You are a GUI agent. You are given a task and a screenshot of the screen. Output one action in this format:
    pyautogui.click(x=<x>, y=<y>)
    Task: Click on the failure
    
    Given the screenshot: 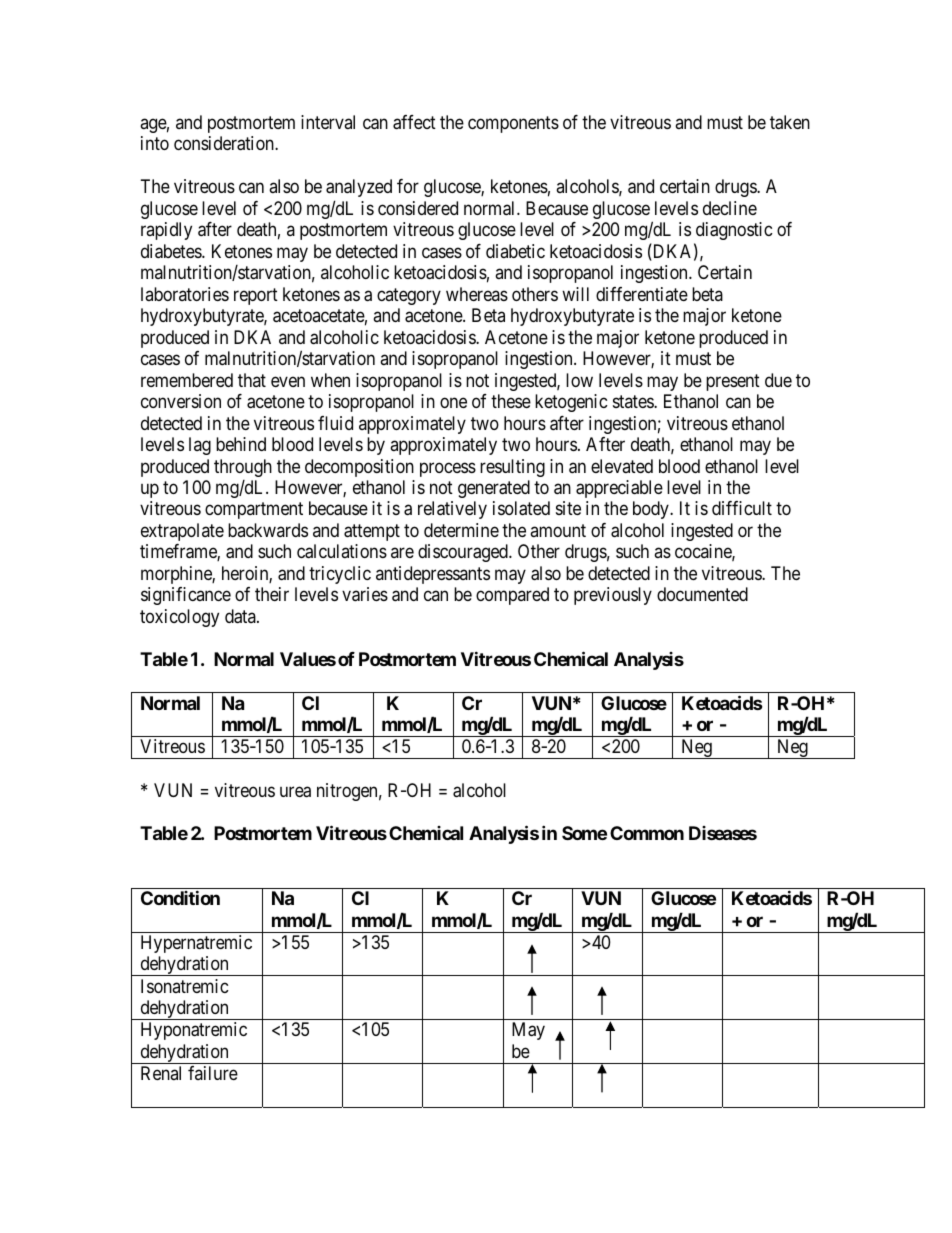 What is the action you would take?
    pyautogui.click(x=213, y=1073)
